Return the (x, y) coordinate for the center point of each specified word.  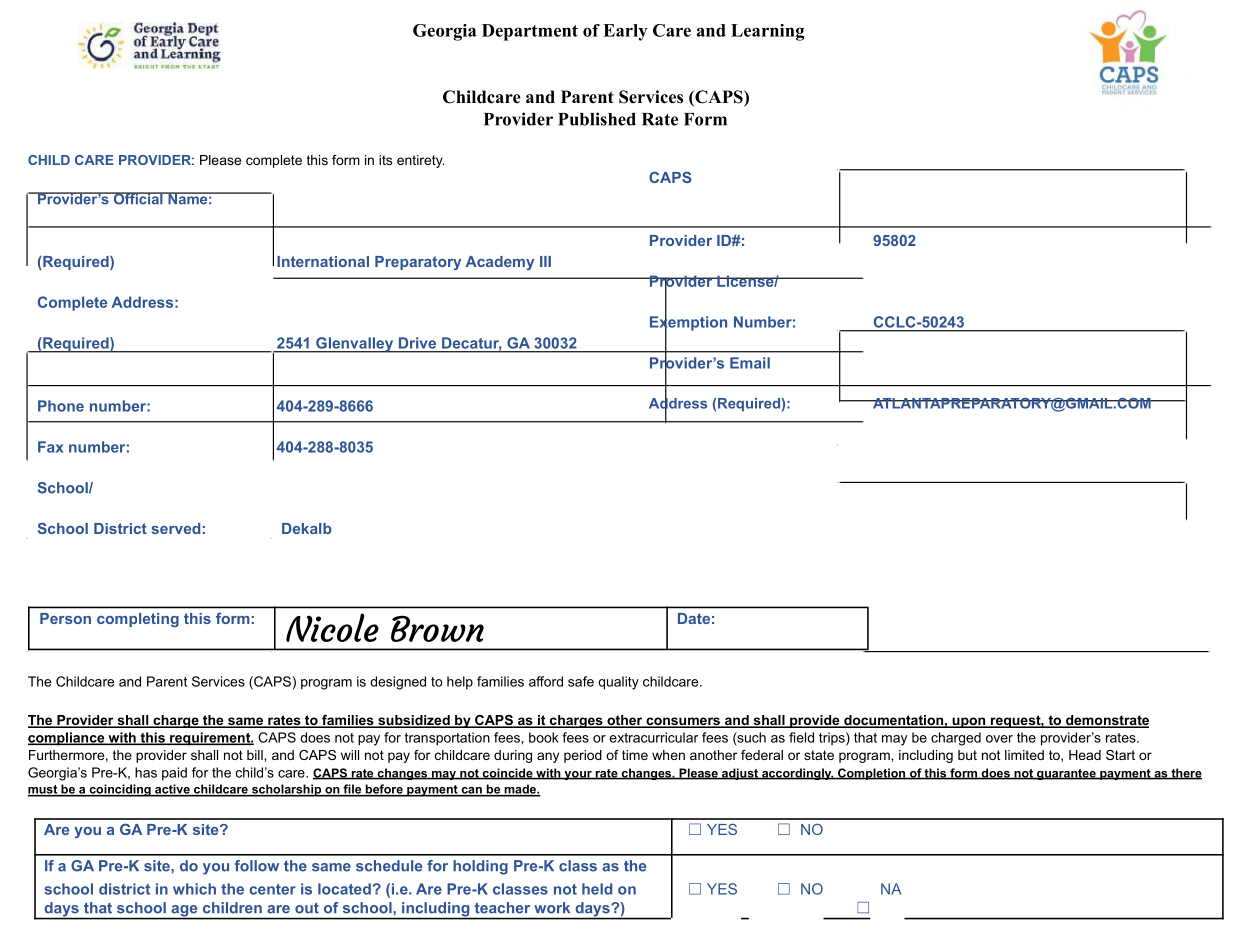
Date (694, 618)
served (176, 528)
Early (625, 32)
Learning (767, 32)
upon (968, 722)
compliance (67, 739)
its (385, 160)
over (999, 739)
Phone (61, 406)
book (544, 737)
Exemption (688, 323)
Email (750, 363)
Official (138, 198)
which (194, 889)
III (545, 261)
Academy (499, 263)
